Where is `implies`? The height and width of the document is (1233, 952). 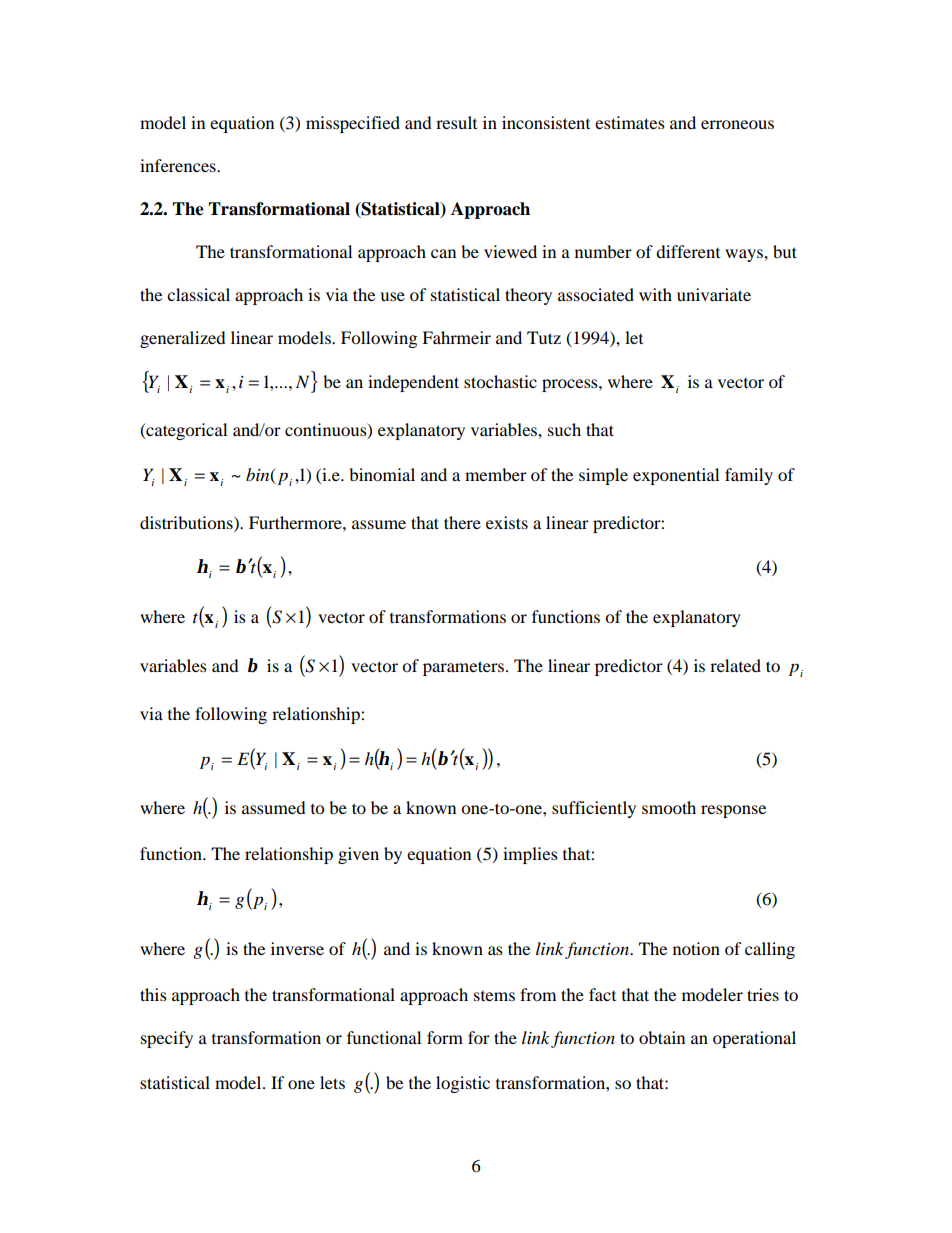 implies is located at coordinates (530, 855).
